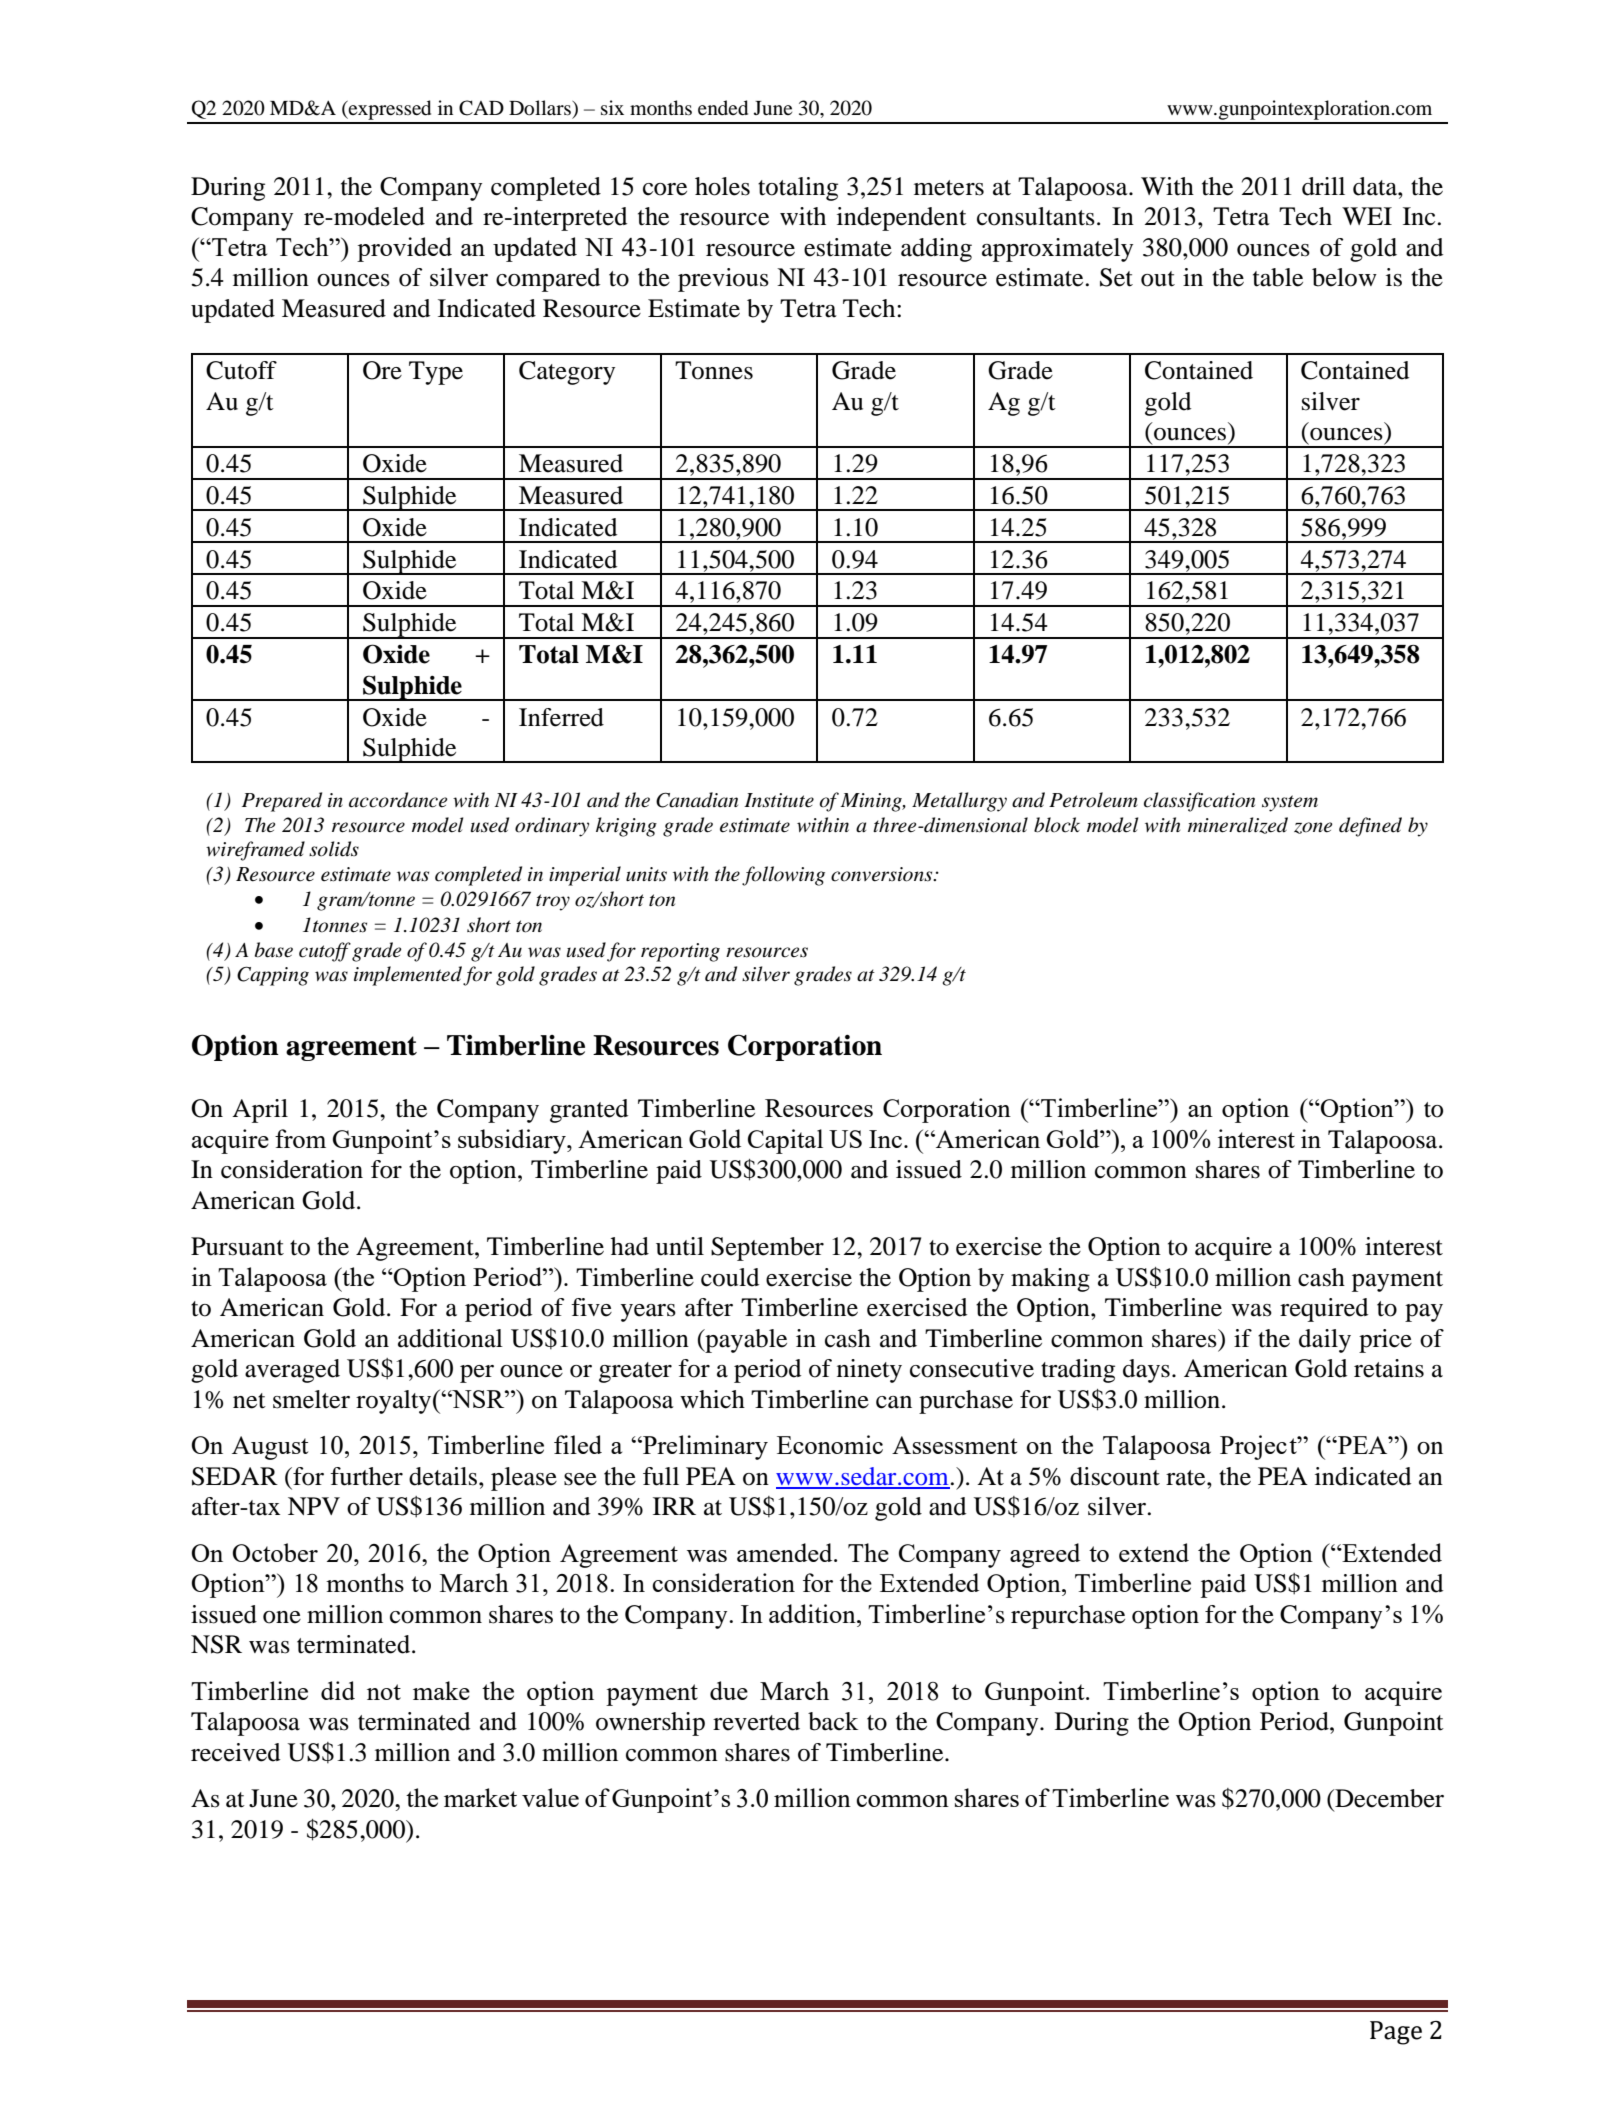 Image resolution: width=1623 pixels, height=2101 pixels. I want to click on rate, so click(1187, 1478).
